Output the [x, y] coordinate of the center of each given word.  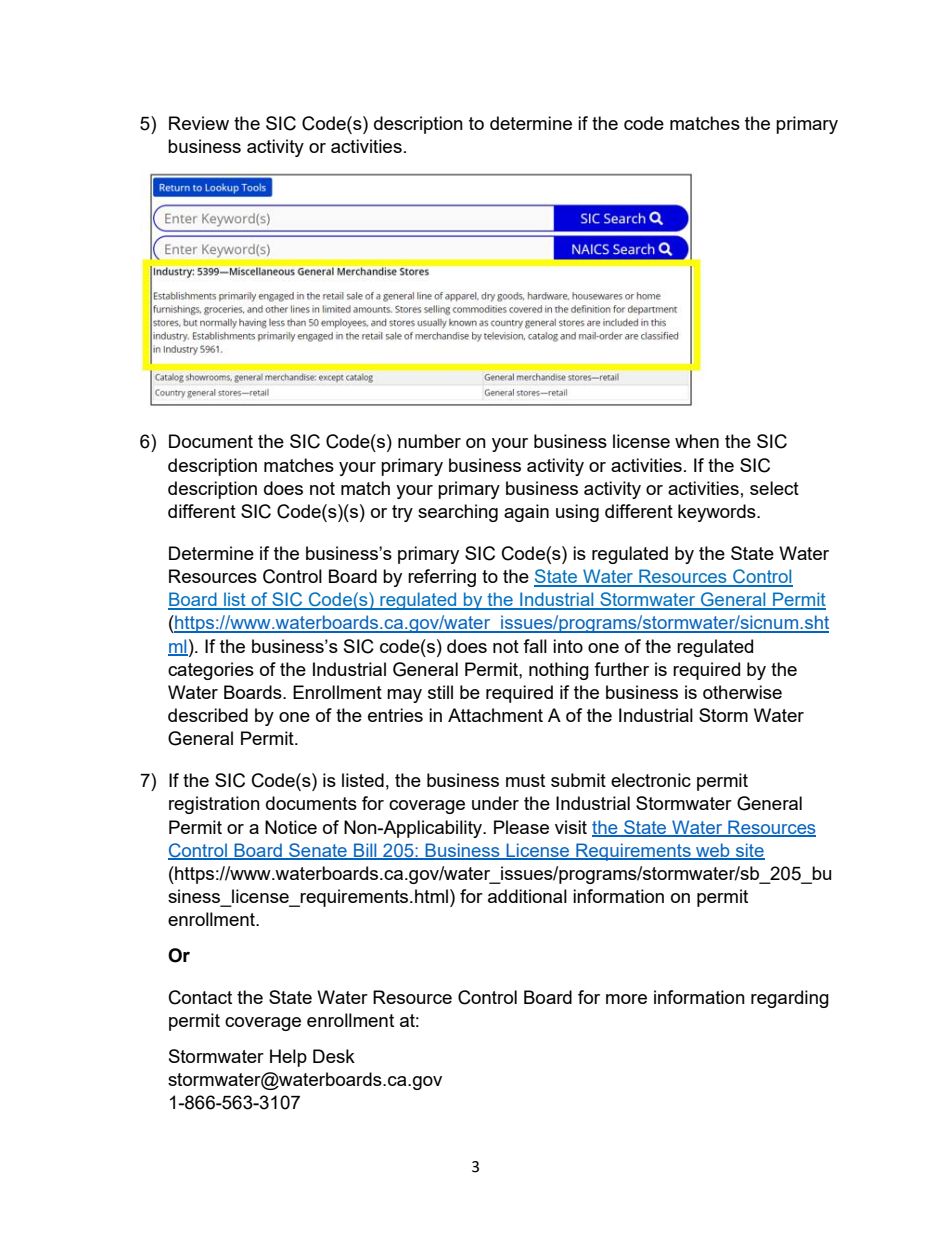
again [526, 513]
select [774, 488]
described [208, 715]
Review [199, 123]
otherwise [742, 692]
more [626, 999]
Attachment [495, 715]
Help [288, 1058]
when [697, 441]
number [429, 441]
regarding [790, 999]
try [402, 513]
